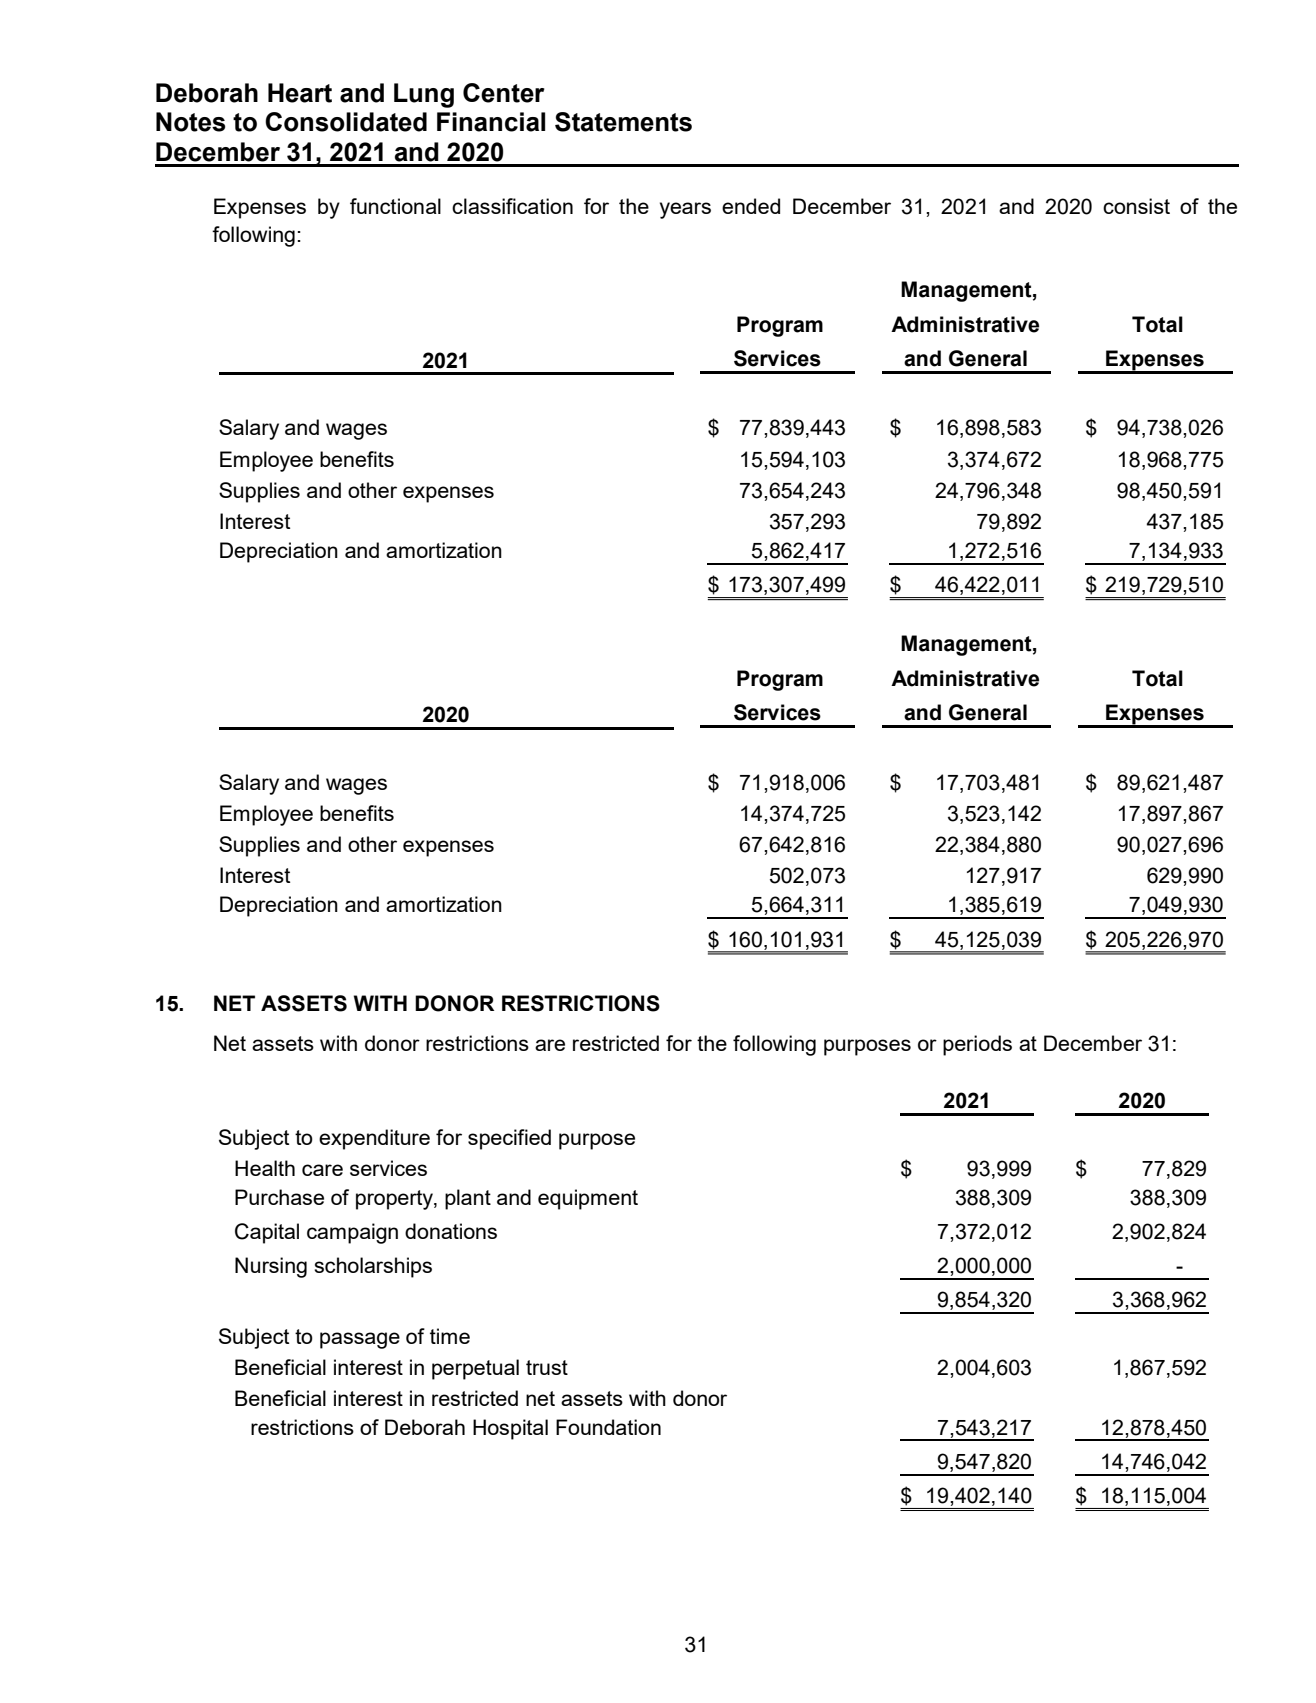 This document has height=1703, width=1316. Describe the element at coordinates (509, 1139) in the document. I see `specified` at that location.
